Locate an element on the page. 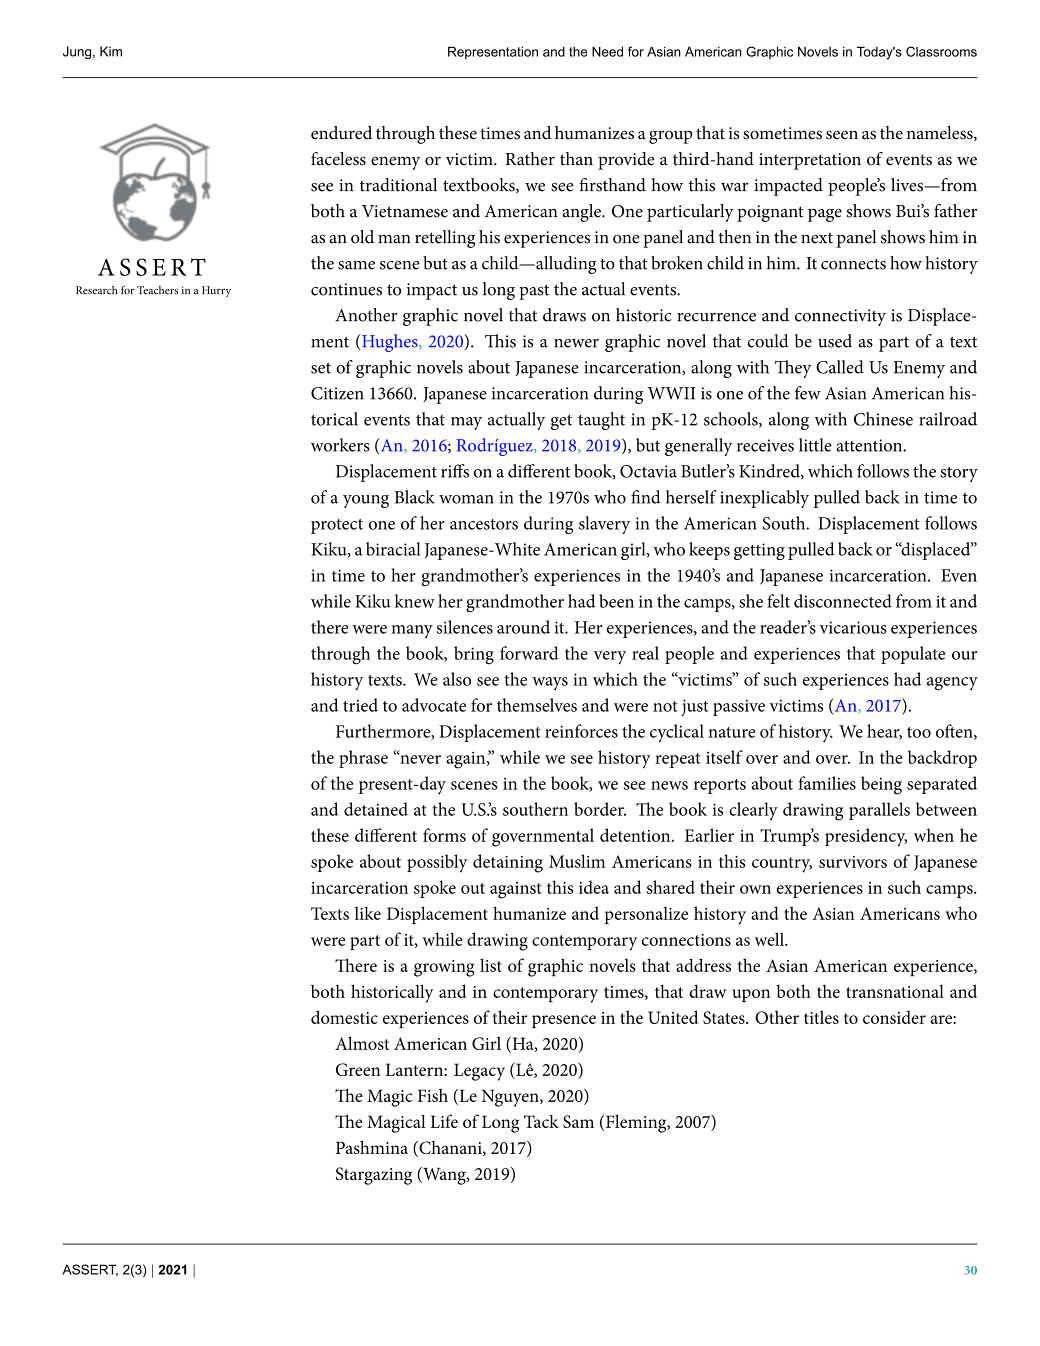  protect is located at coordinates (337, 526).
